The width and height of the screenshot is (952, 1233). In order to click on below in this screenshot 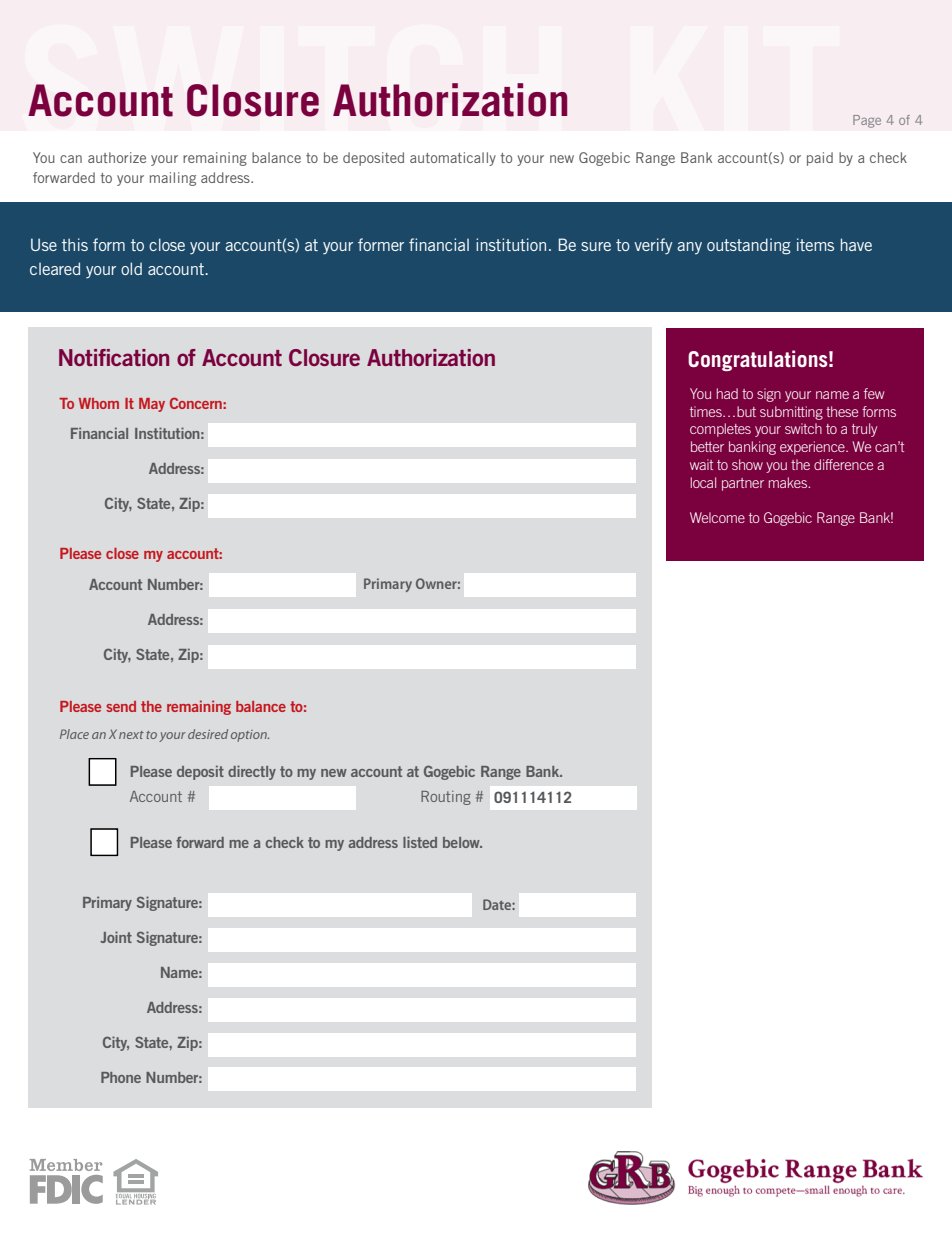, I will do `click(462, 842)`.
